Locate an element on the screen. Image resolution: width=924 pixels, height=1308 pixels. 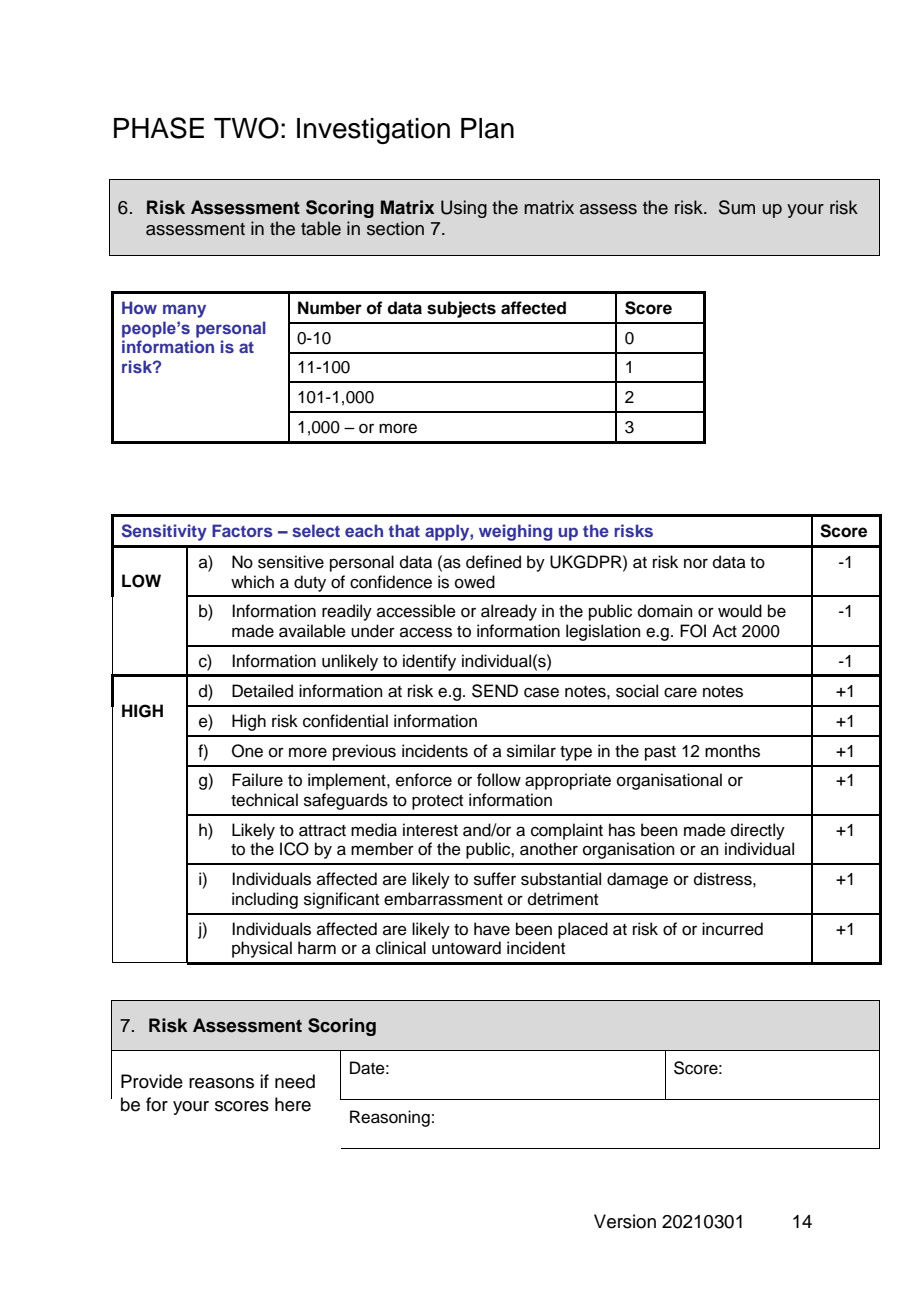
technical is located at coordinates (264, 800).
